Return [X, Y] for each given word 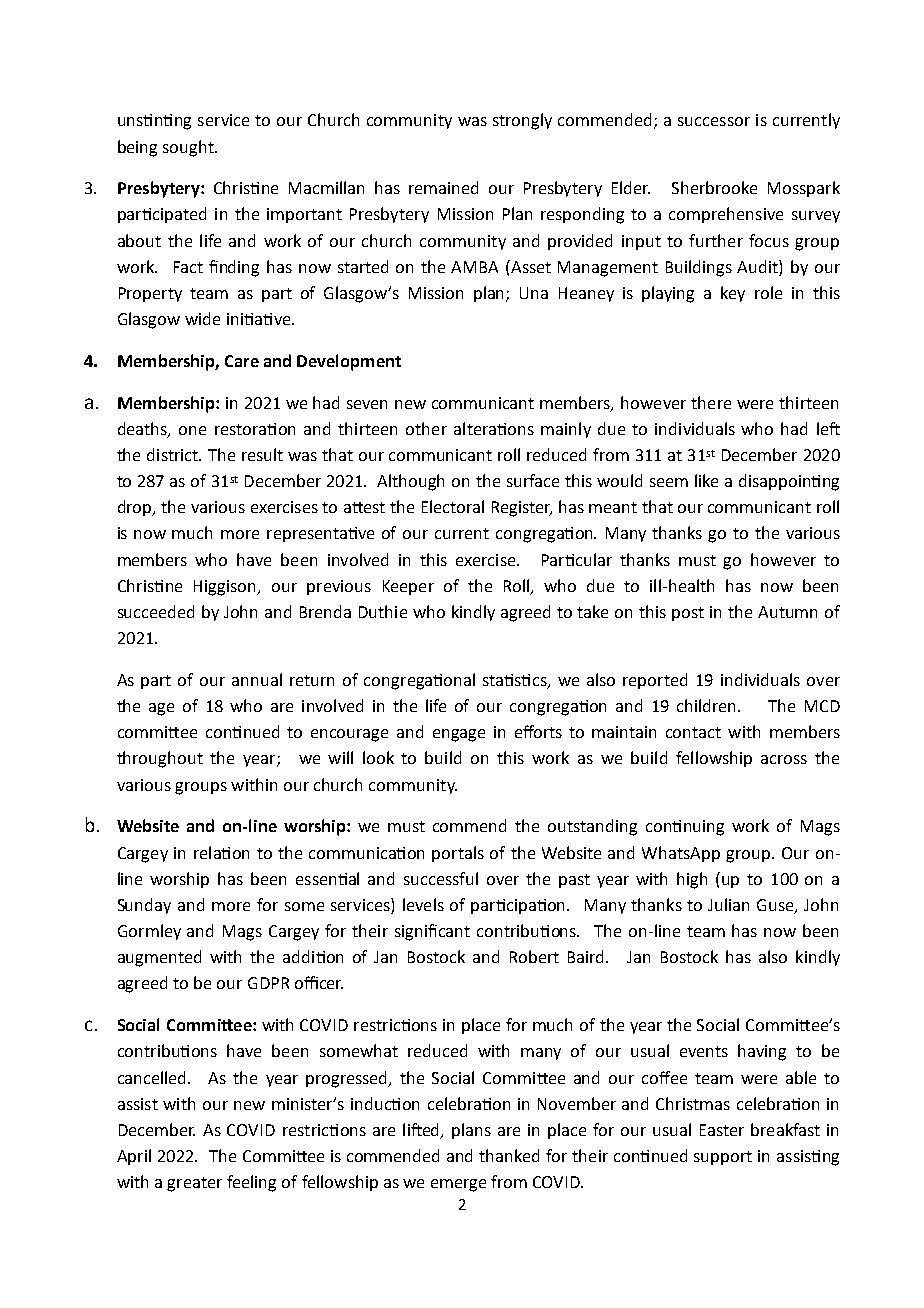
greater [194, 1184]
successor [714, 121]
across [784, 759]
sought [189, 148]
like [706, 480]
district [174, 454]
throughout [160, 759]
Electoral [453, 506]
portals [458, 854]
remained [443, 187]
